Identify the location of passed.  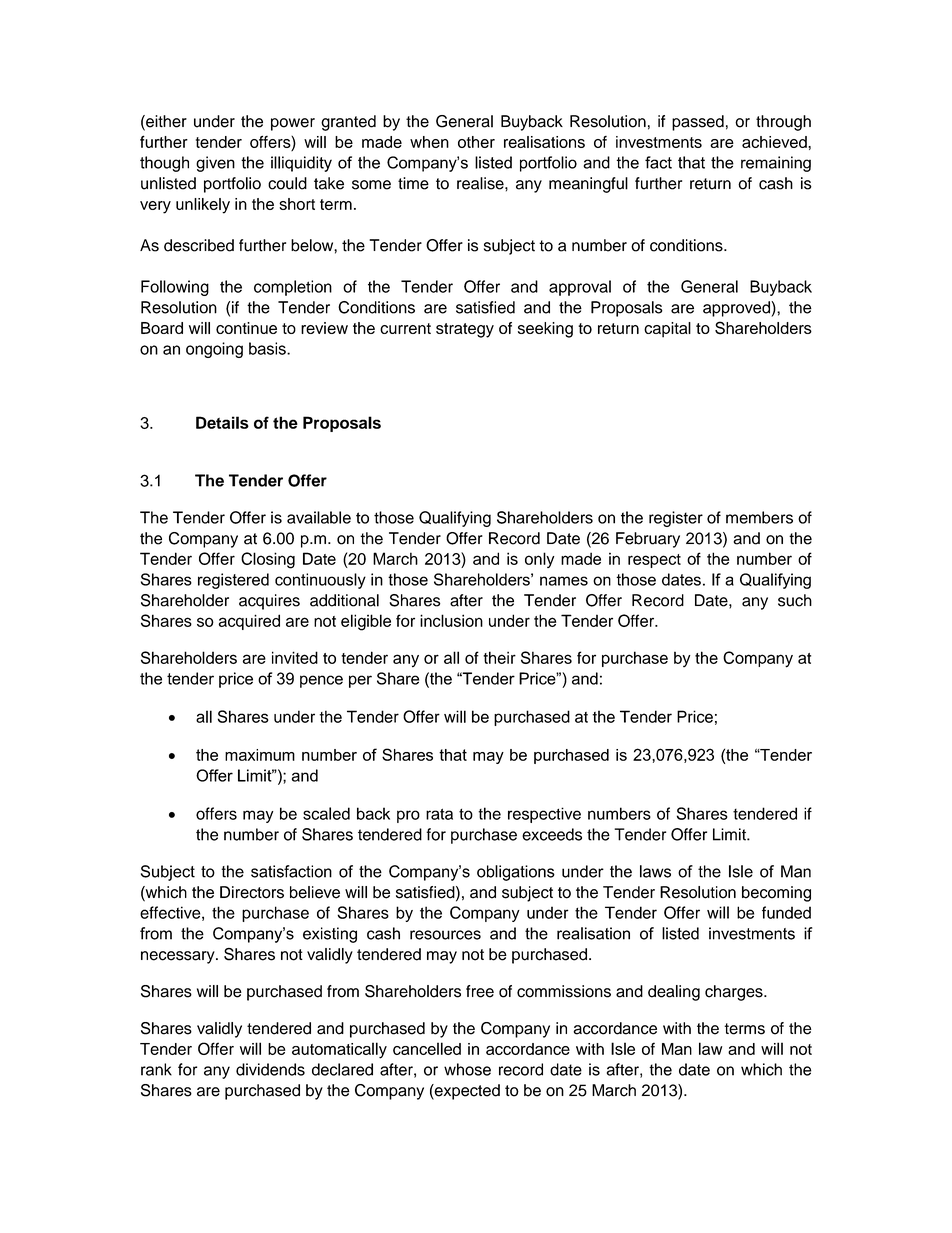
(698, 123).
